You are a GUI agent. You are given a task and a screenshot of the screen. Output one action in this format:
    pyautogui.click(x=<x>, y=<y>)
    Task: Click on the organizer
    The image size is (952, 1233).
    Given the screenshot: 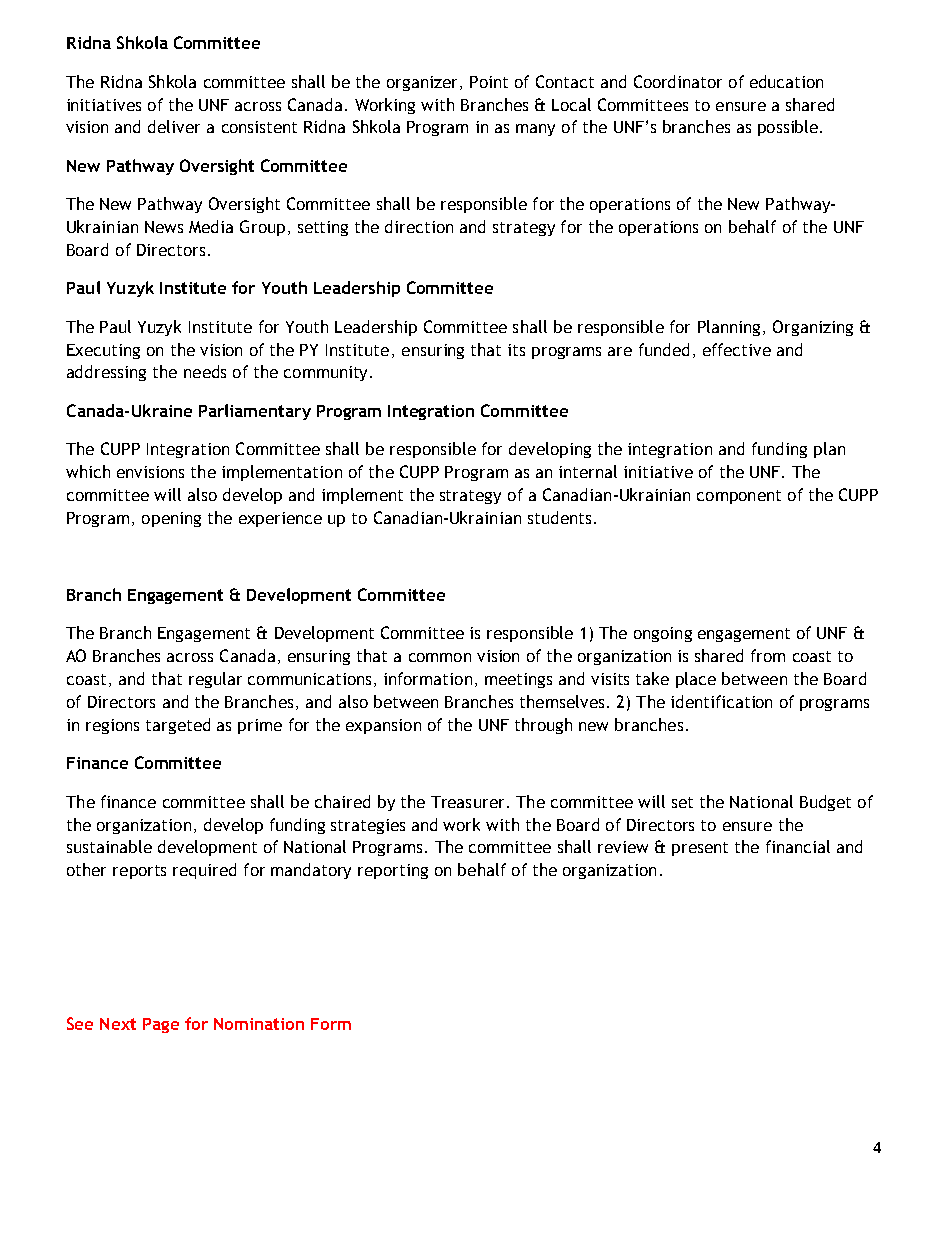 What is the action you would take?
    pyautogui.click(x=422, y=83)
